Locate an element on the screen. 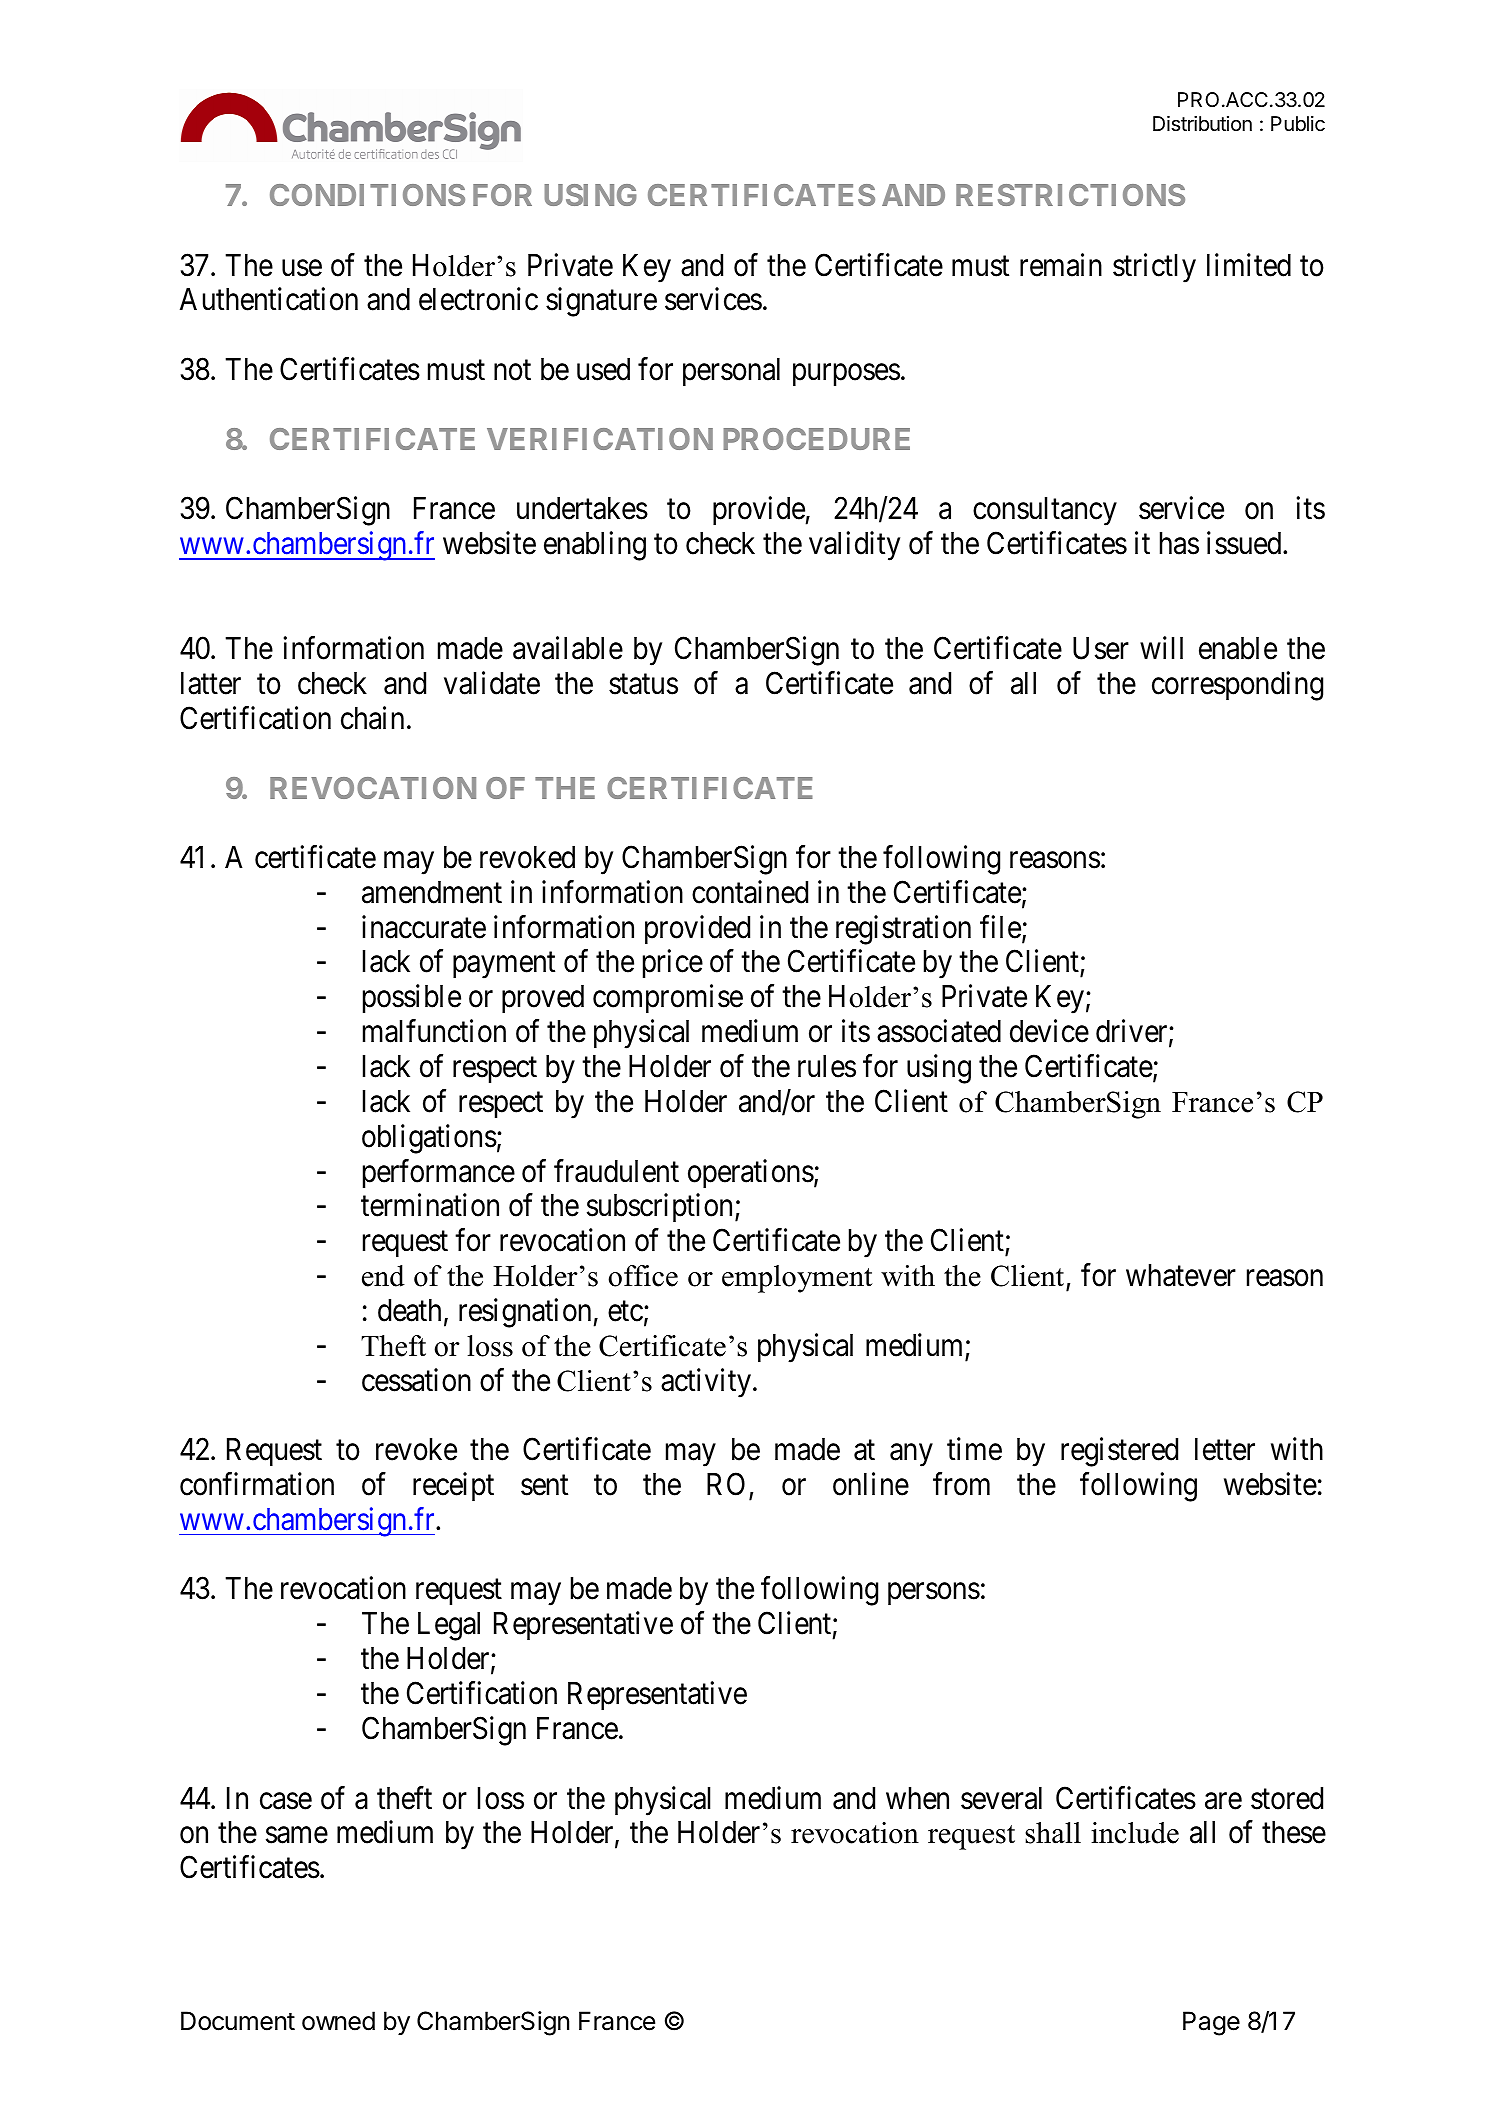  Distribution is located at coordinates (1202, 124).
